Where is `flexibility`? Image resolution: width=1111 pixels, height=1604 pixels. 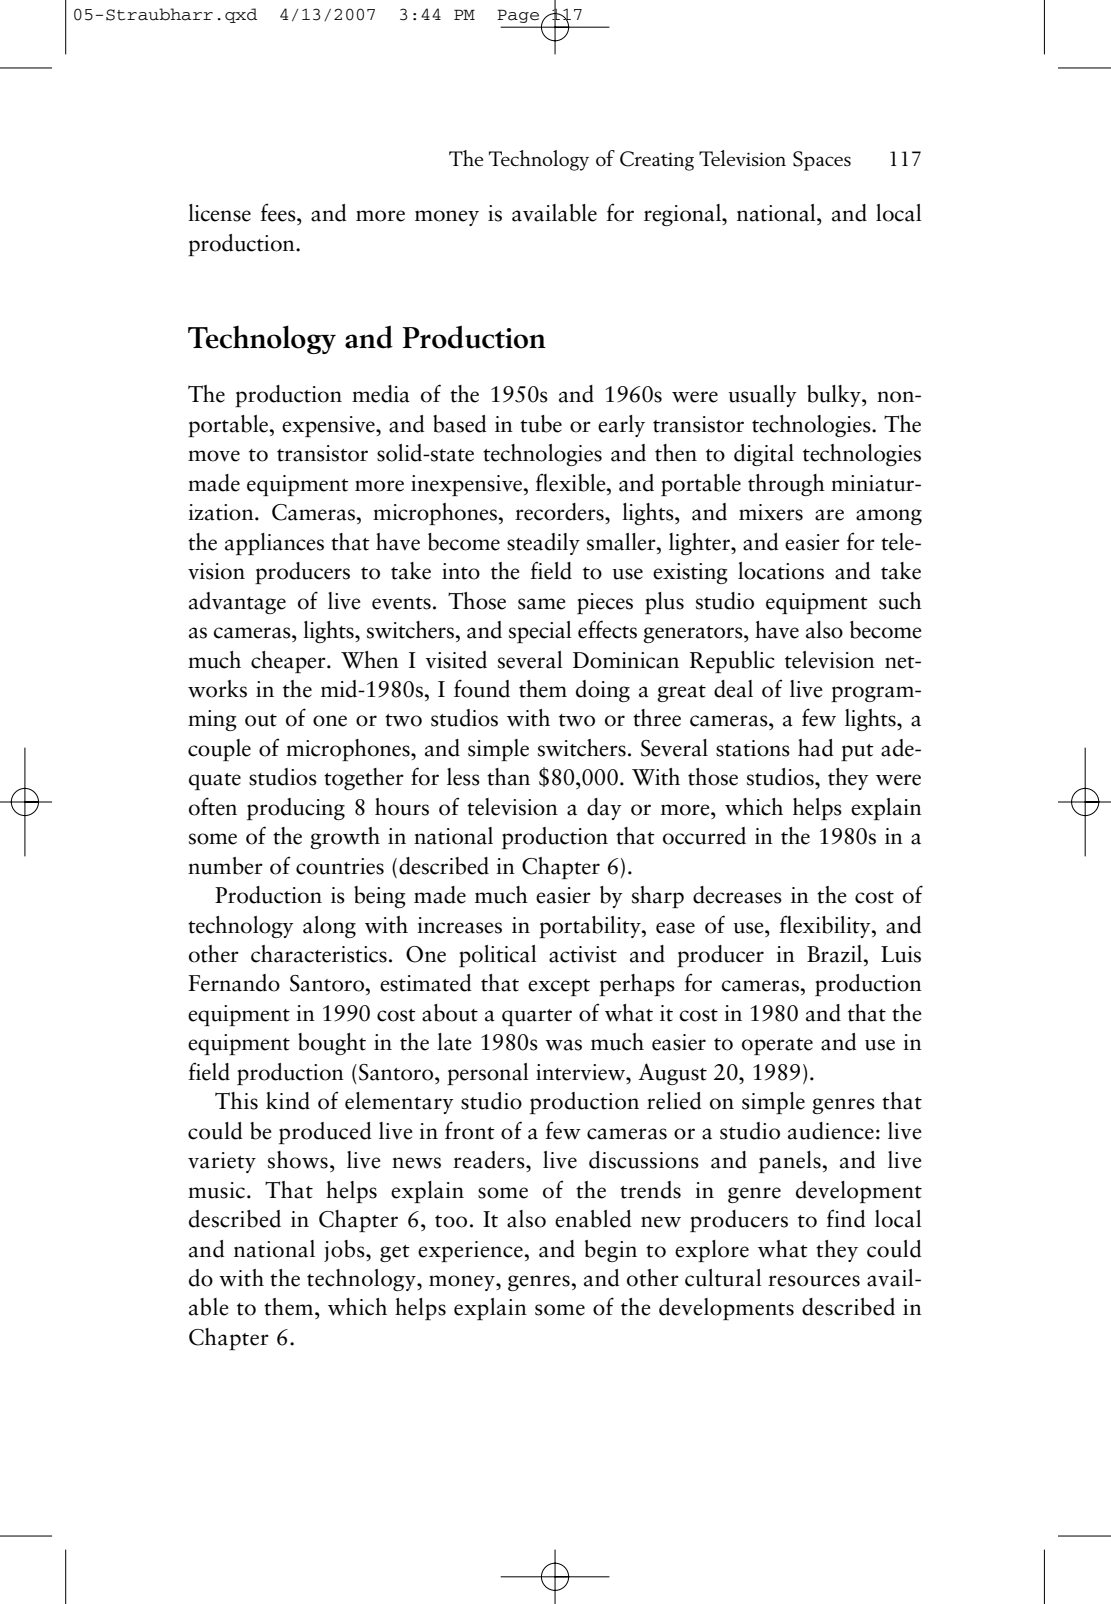 flexibility is located at coordinates (826, 926).
